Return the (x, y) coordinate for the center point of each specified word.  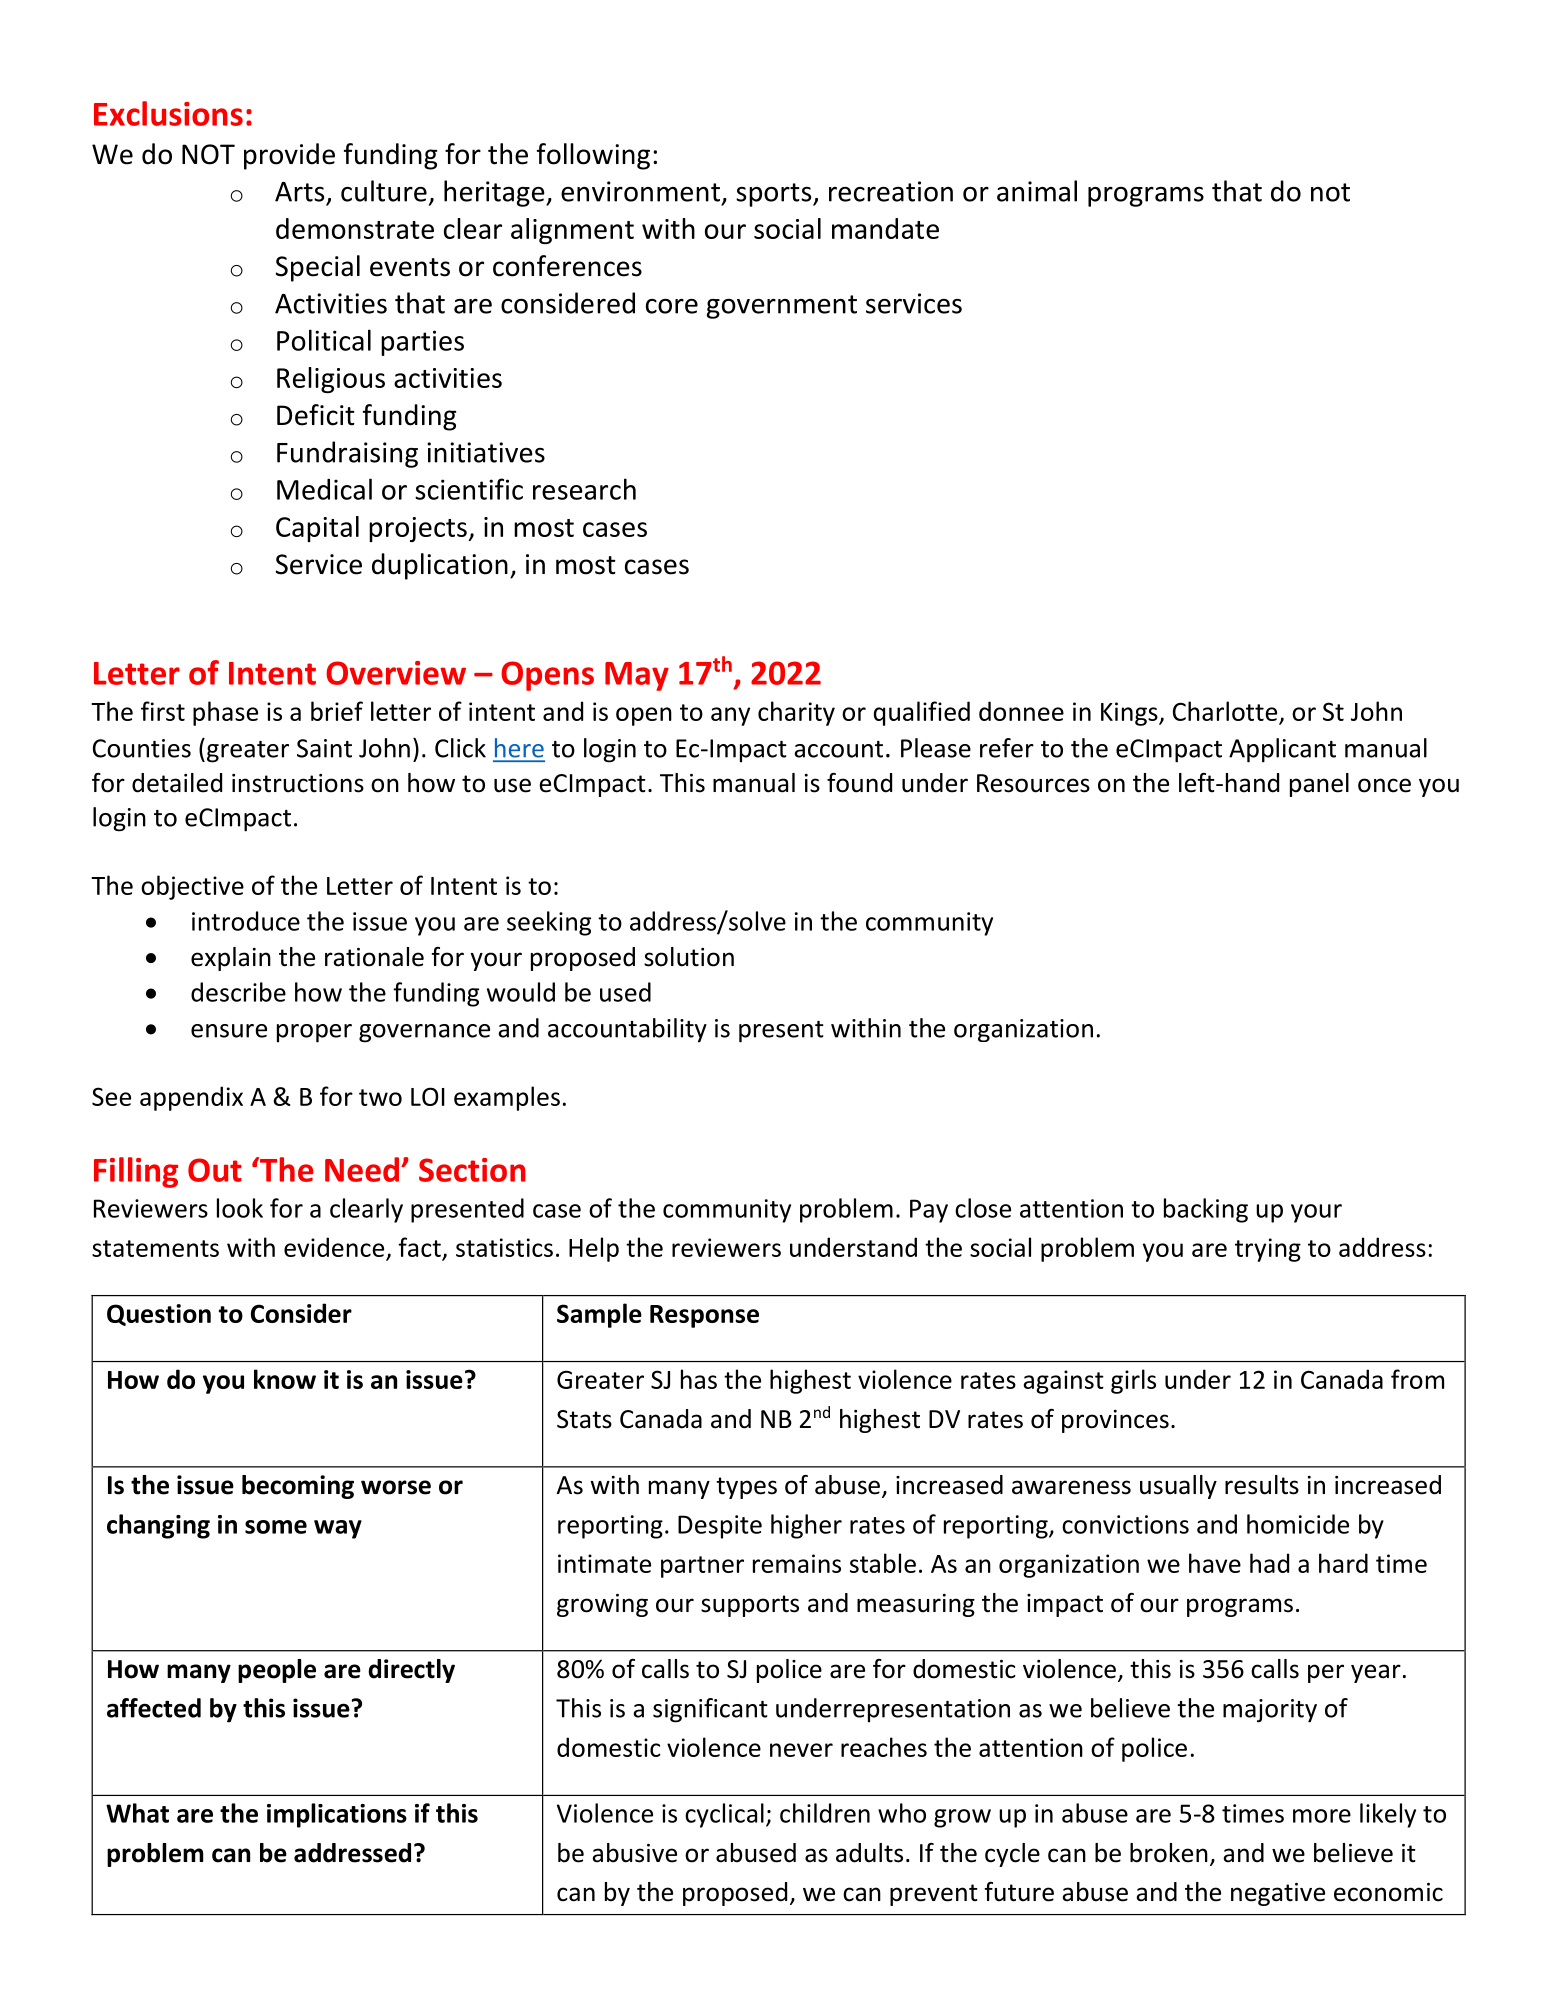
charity (796, 713)
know (285, 1379)
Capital (317, 529)
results (1262, 1485)
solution (689, 957)
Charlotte (1225, 711)
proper (314, 1033)
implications (337, 1815)
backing (1206, 1210)
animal (1037, 191)
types (746, 1488)
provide (289, 156)
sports (775, 195)
